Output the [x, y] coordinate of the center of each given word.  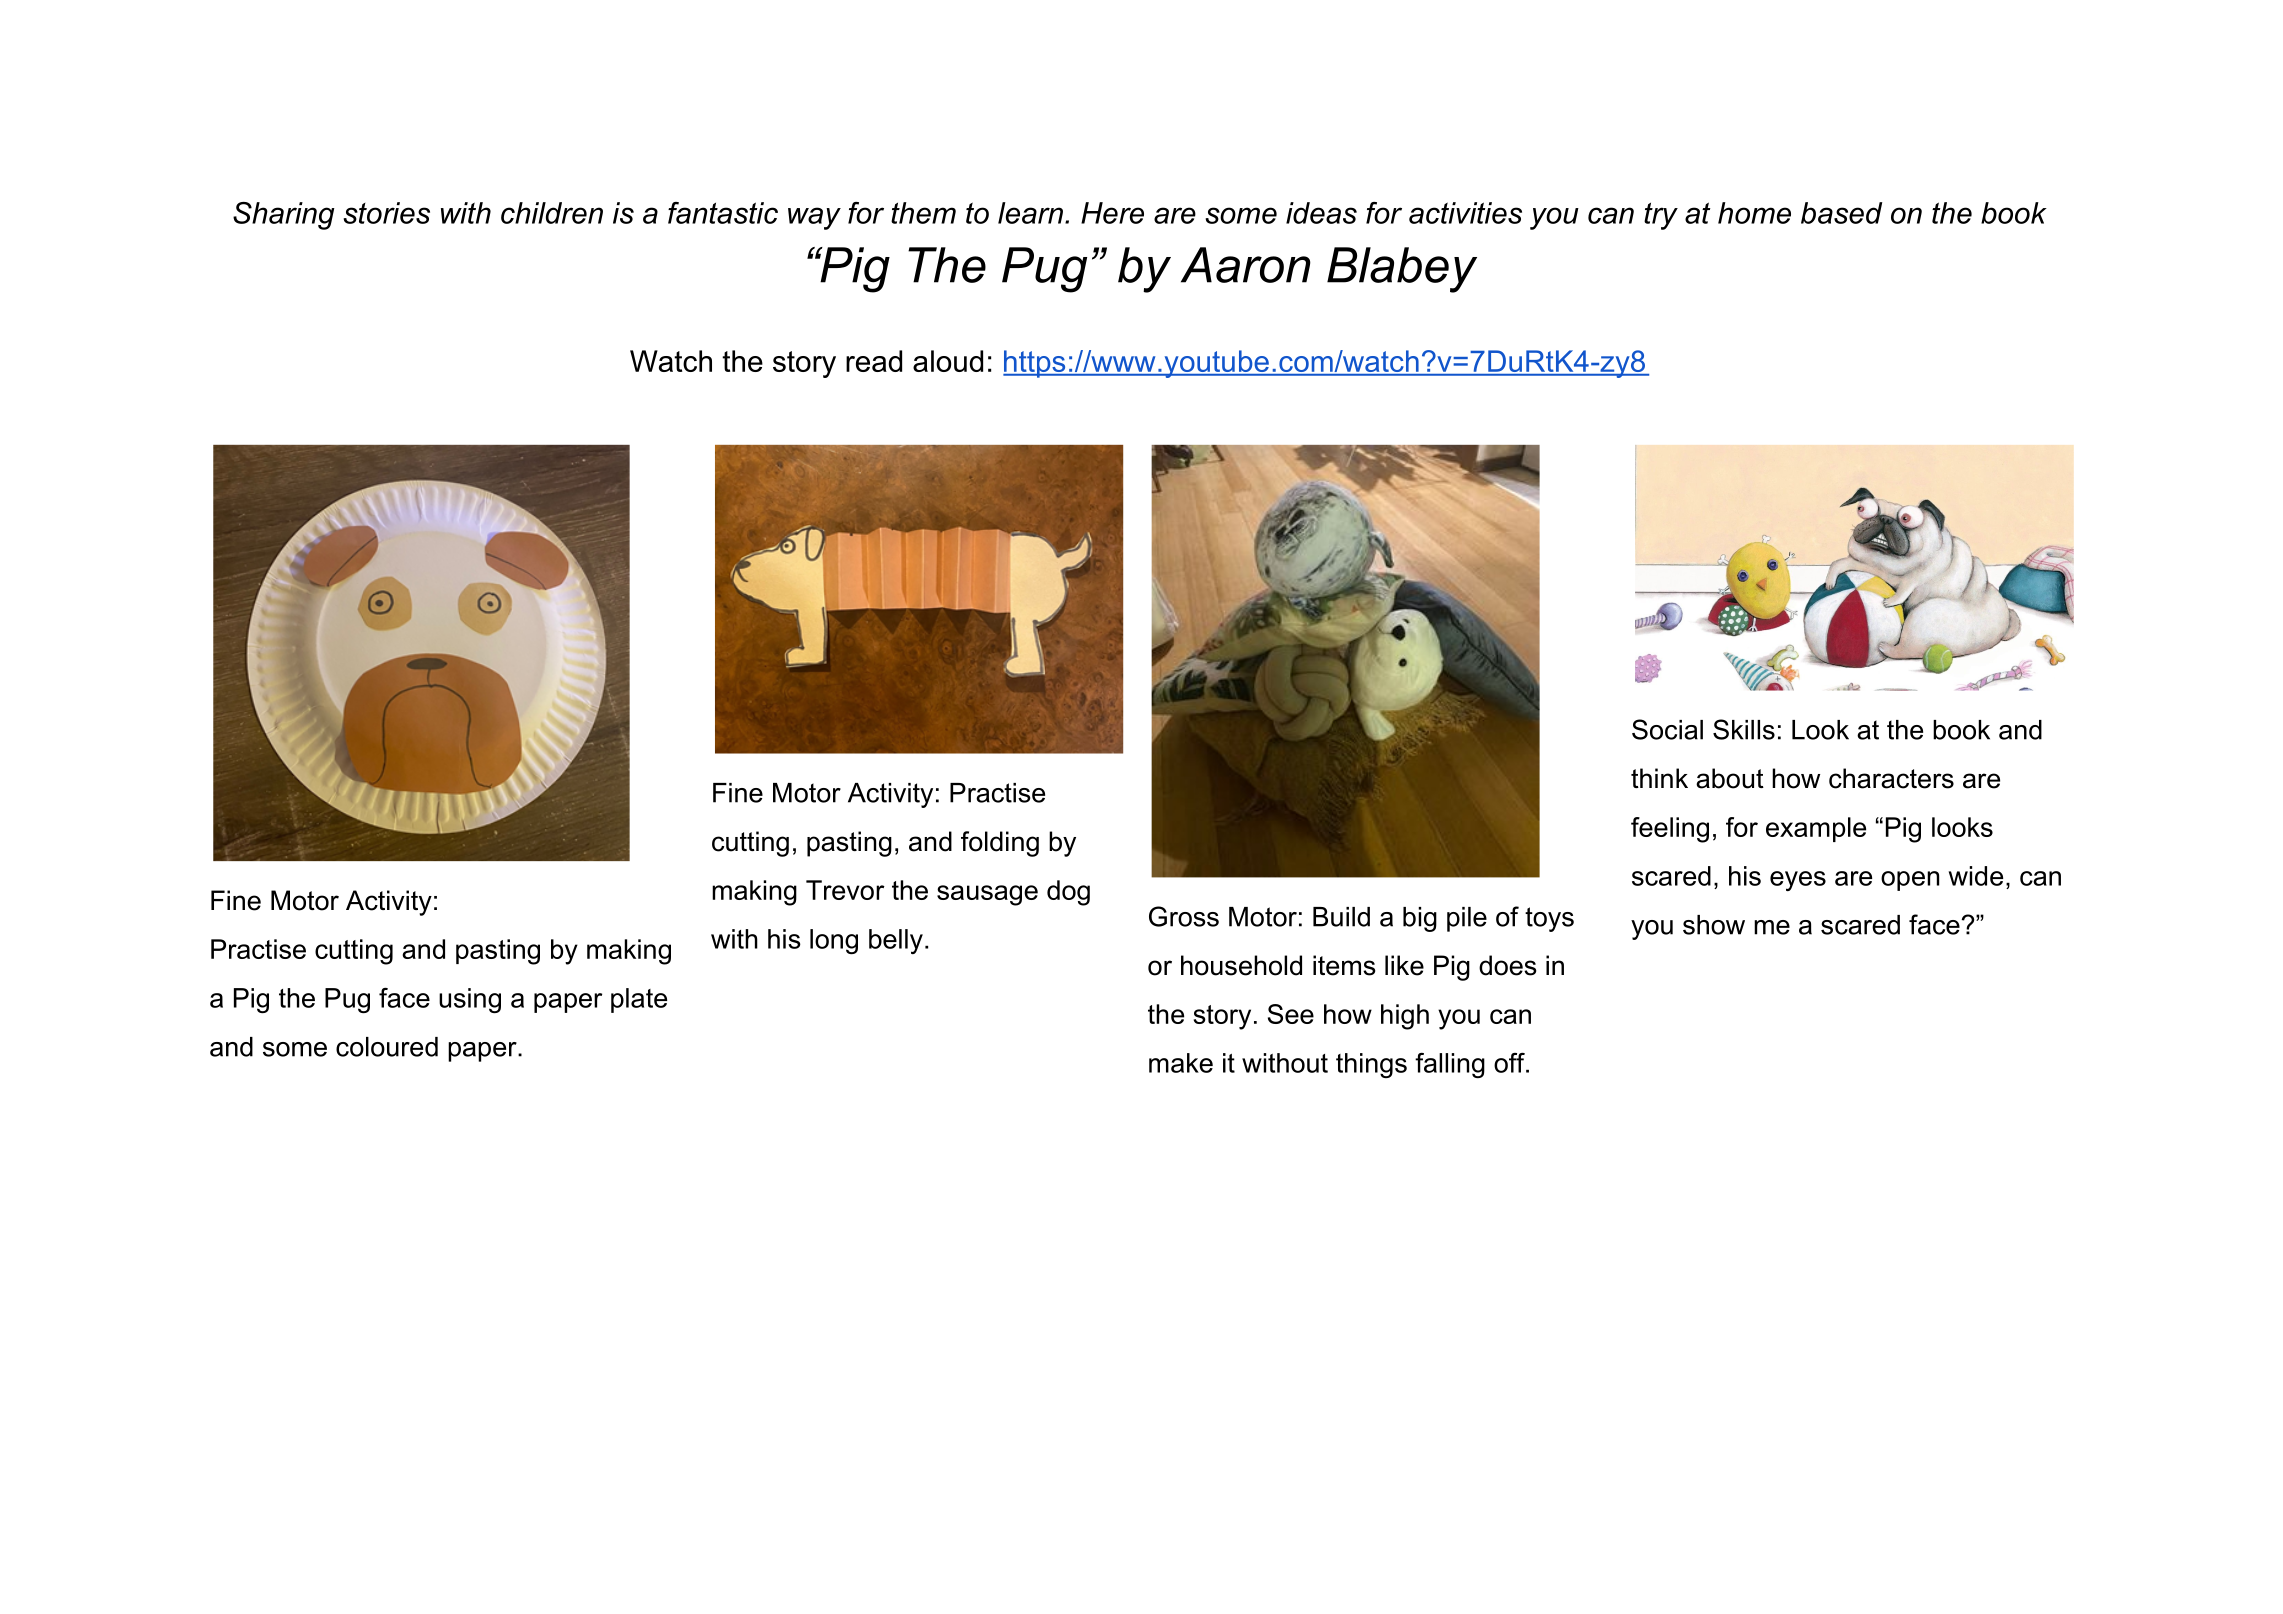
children [552, 213]
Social [1667, 729]
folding [1000, 844]
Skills [1744, 729]
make [1181, 1063]
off [1510, 1063]
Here [1112, 213]
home [1754, 213]
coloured [387, 1047]
